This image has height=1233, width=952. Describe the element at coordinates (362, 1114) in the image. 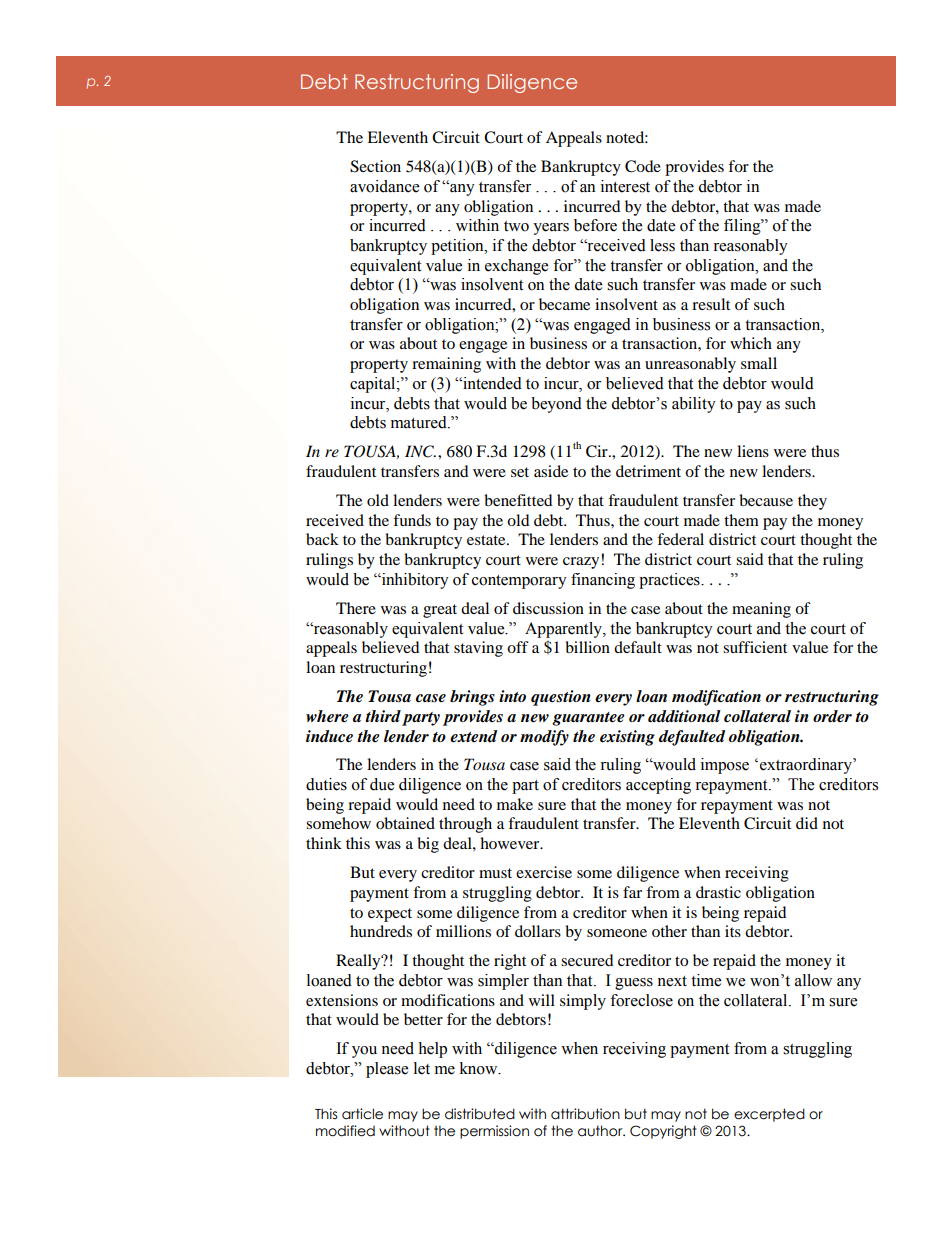

I see `article` at that location.
